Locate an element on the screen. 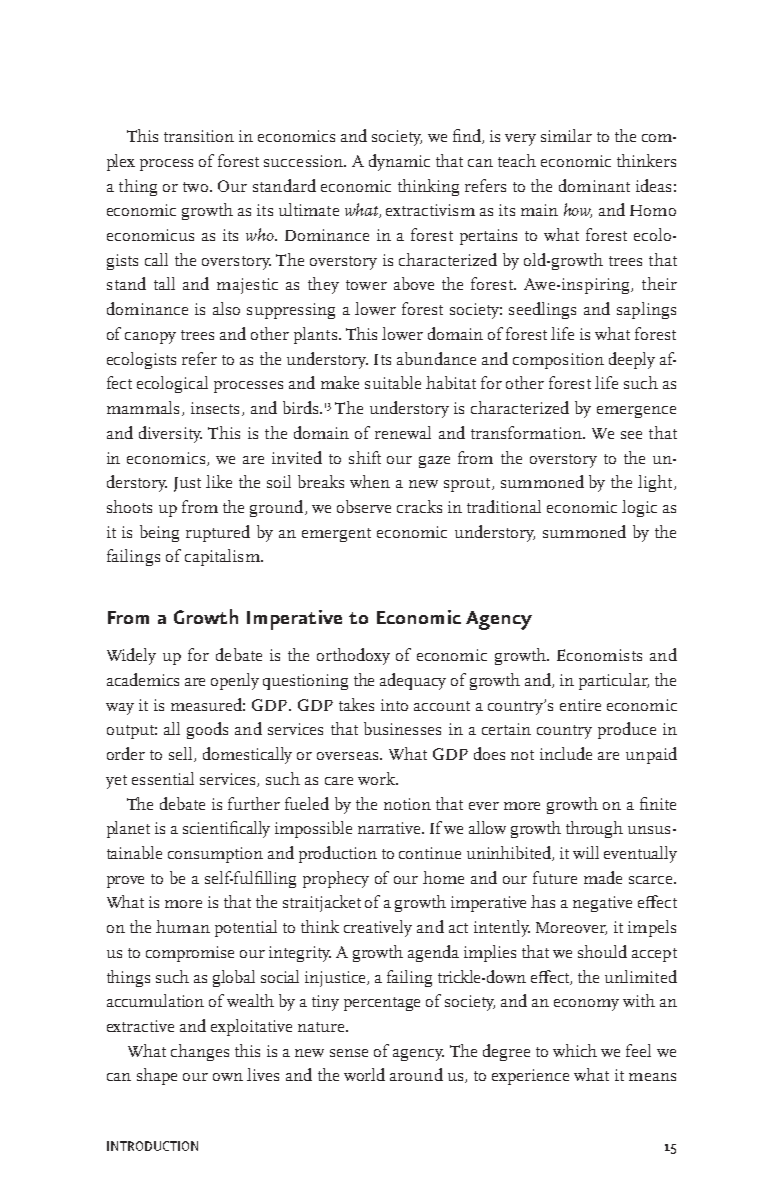 The width and height of the screenshot is (783, 1198). light is located at coordinates (656, 483).
